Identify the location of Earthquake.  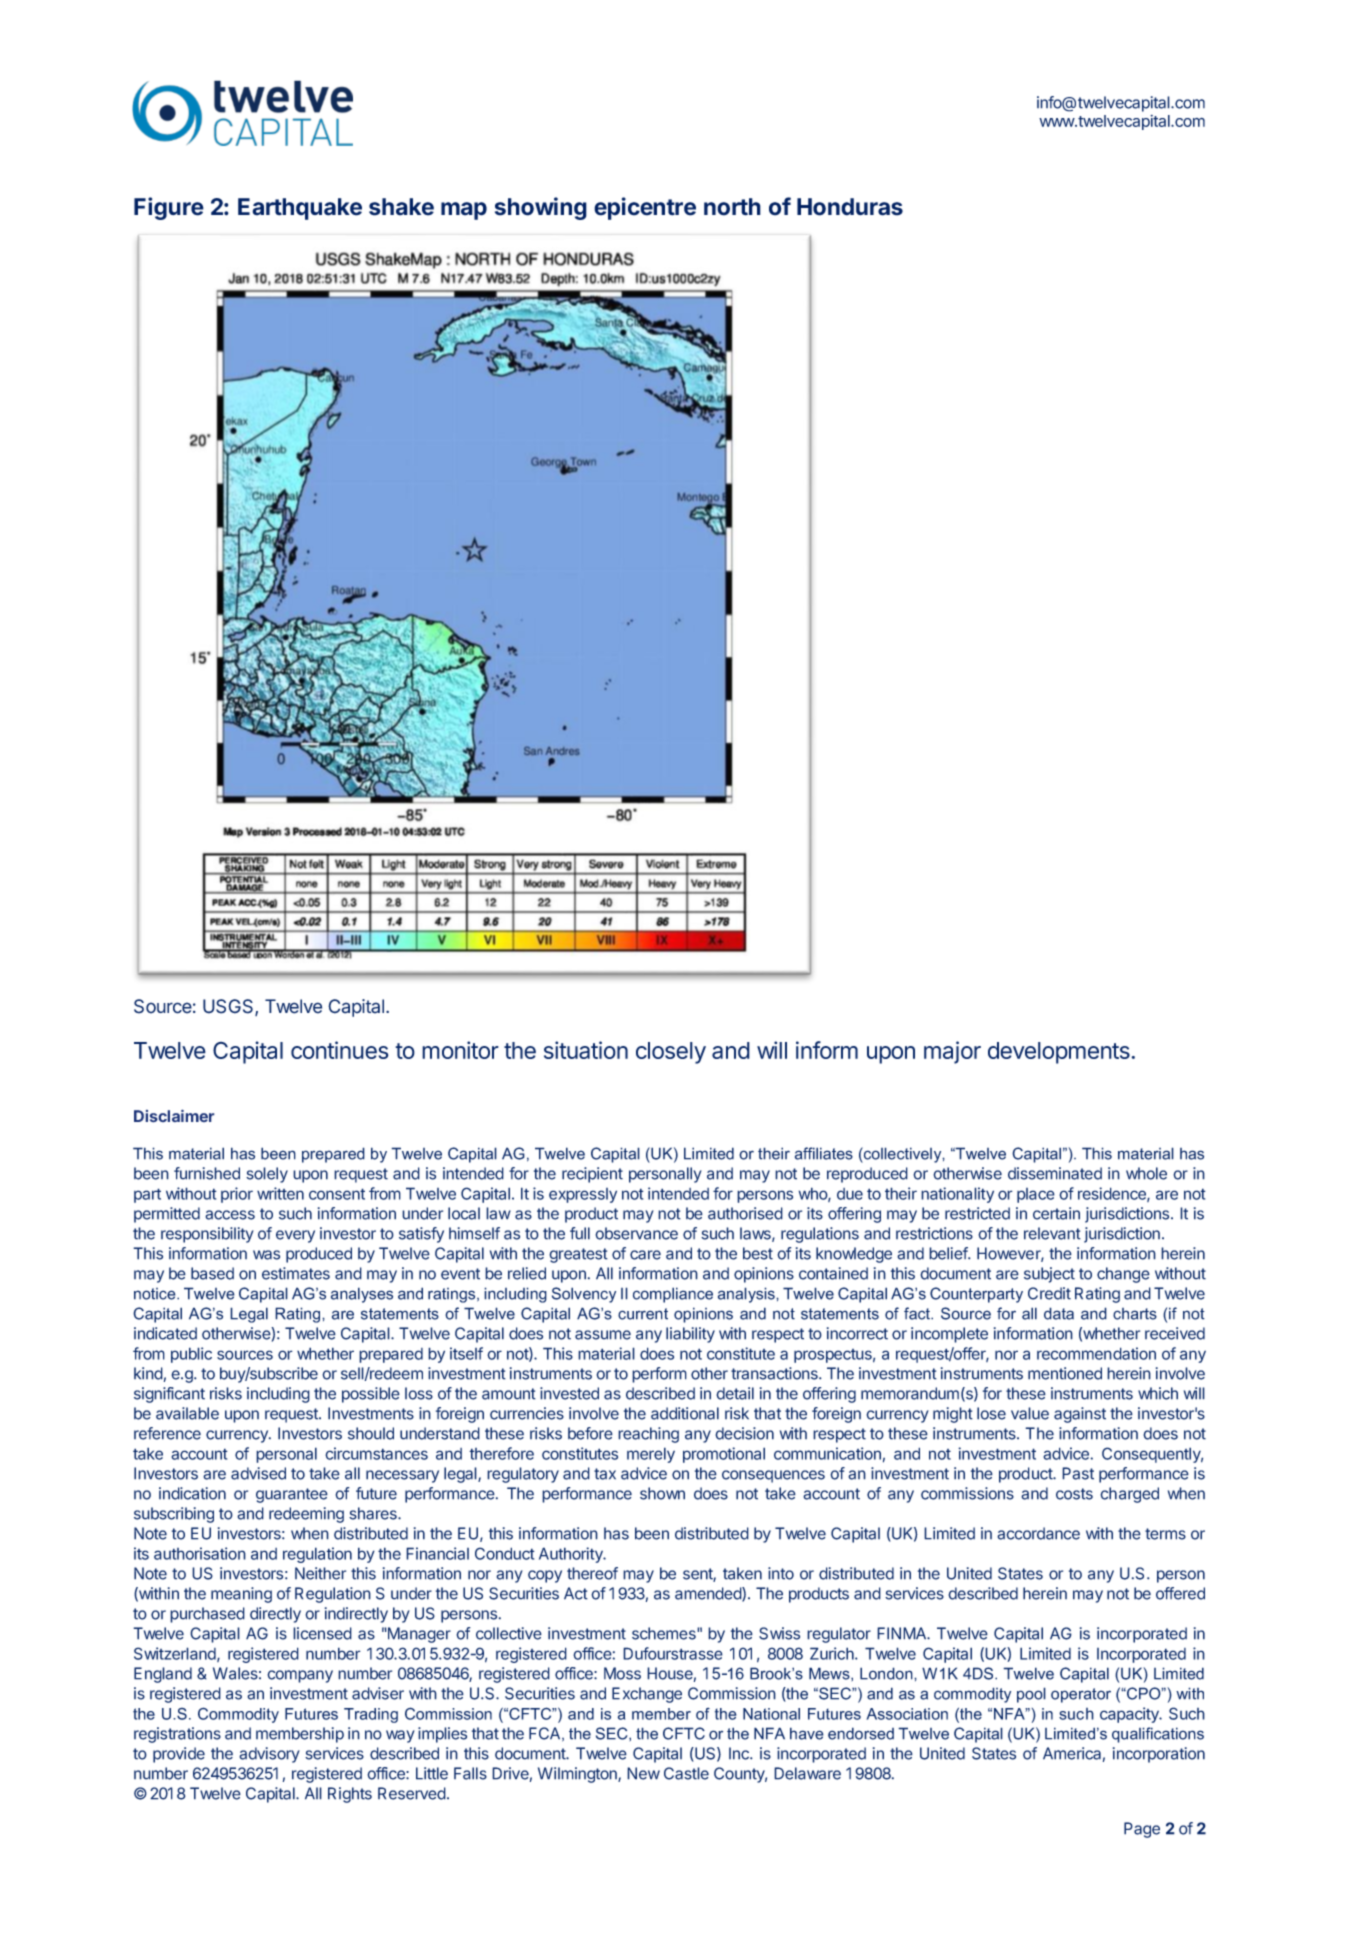
(300, 209).
